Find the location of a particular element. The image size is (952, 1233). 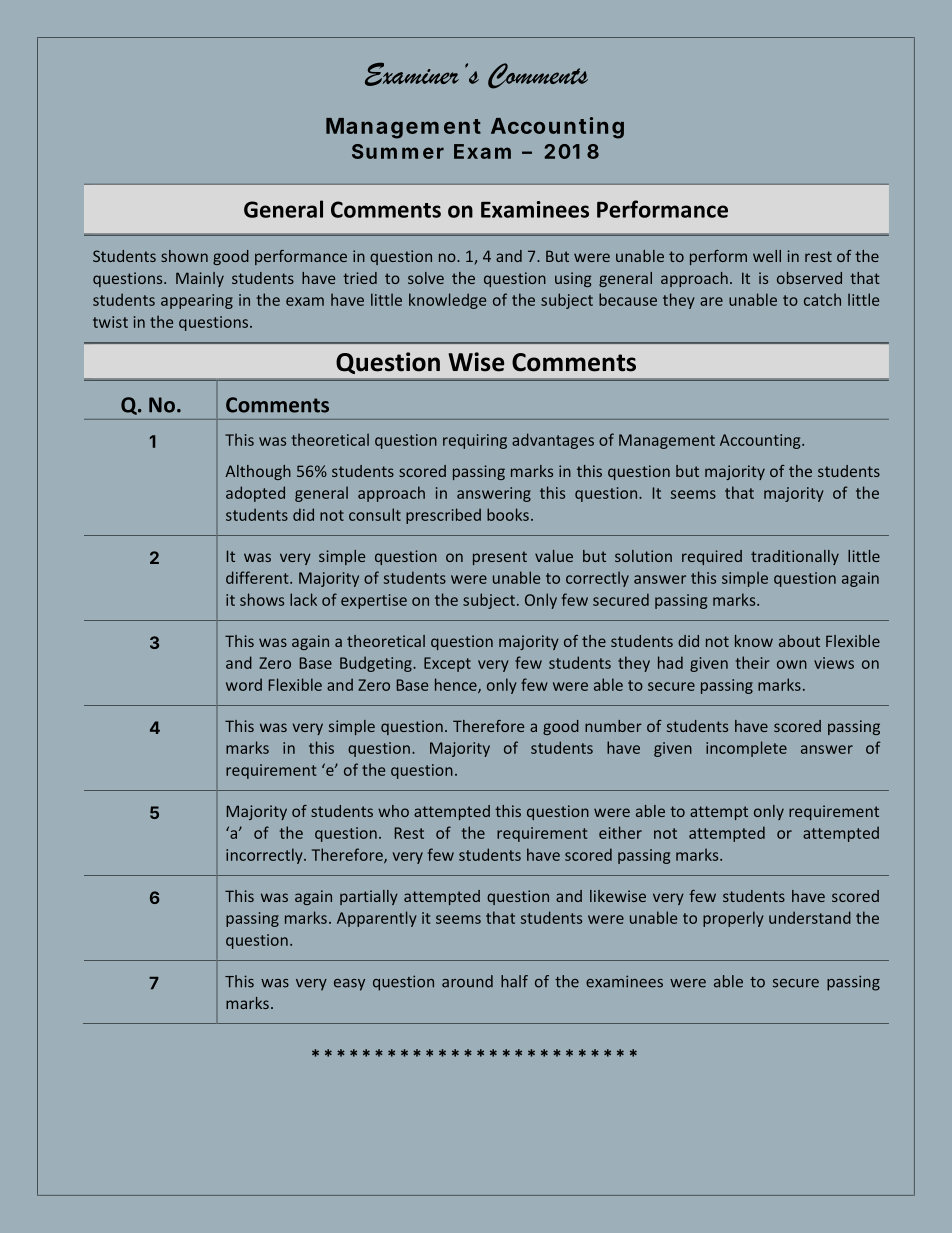

well is located at coordinates (767, 256).
